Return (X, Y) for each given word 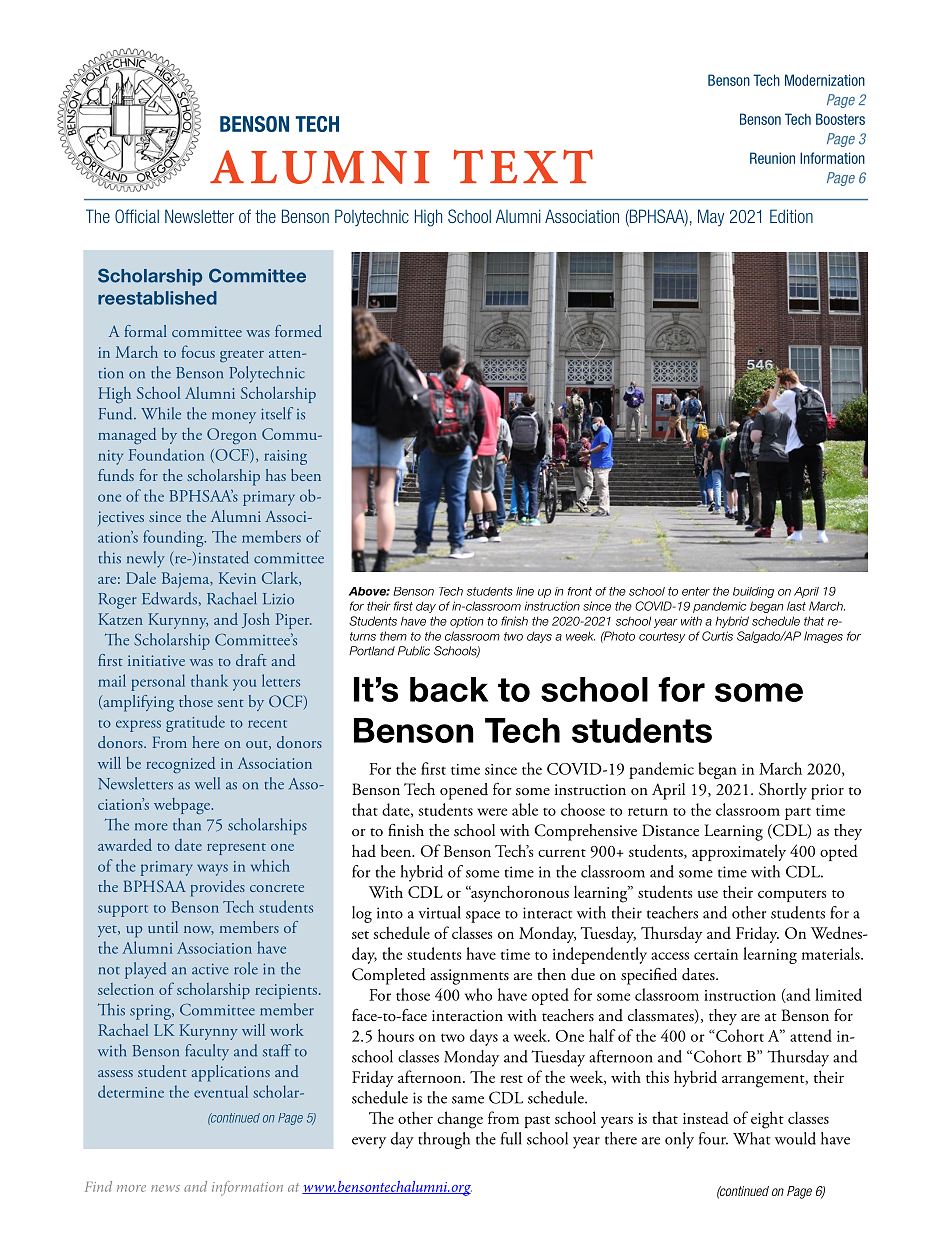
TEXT (523, 166)
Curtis (717, 636)
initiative (156, 660)
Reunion (772, 158)
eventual (221, 1091)
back (449, 689)
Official (137, 216)
